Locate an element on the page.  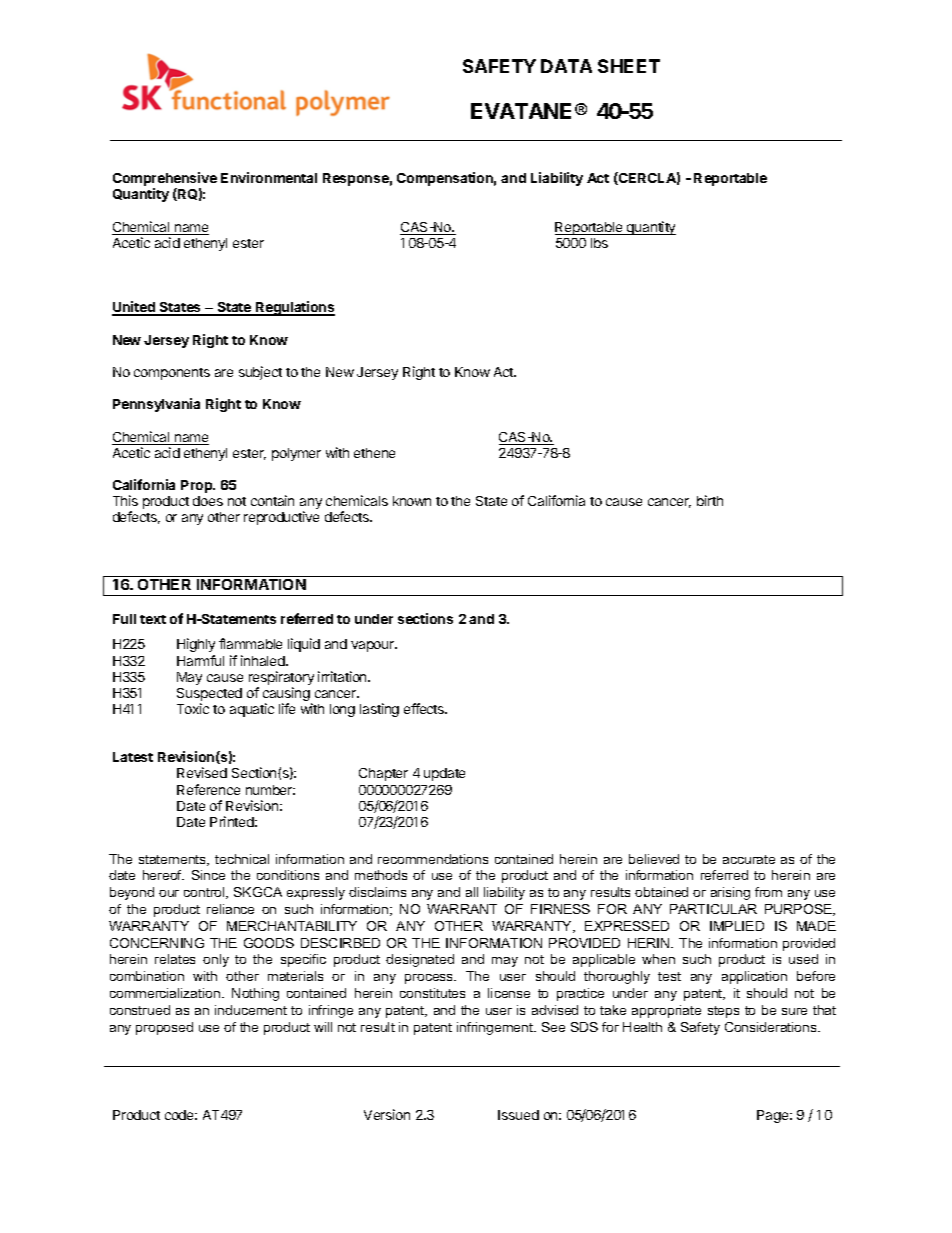
DATA is located at coordinates (566, 66).
